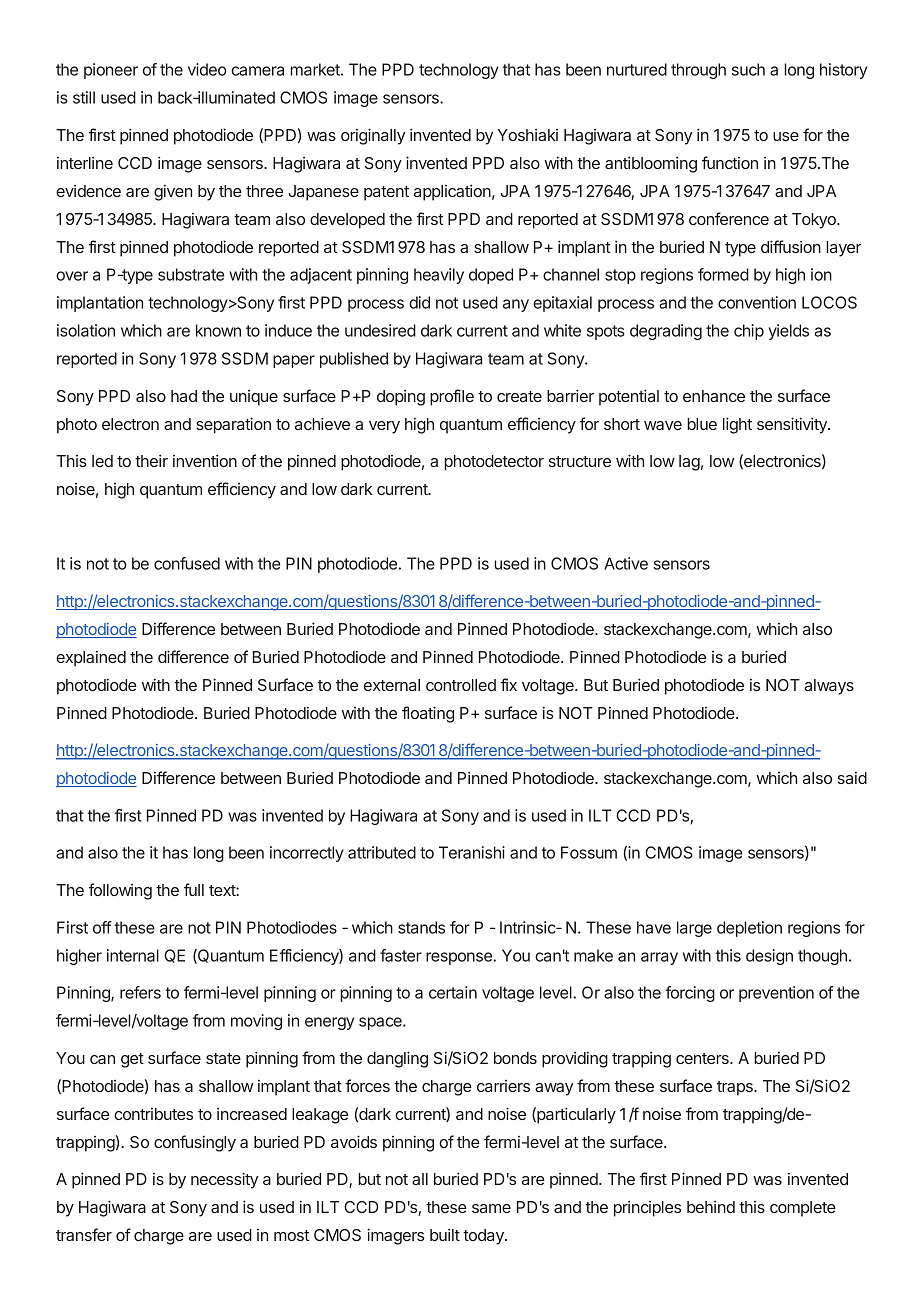 This document has width=924, height=1308. I want to click on originally, so click(373, 136).
